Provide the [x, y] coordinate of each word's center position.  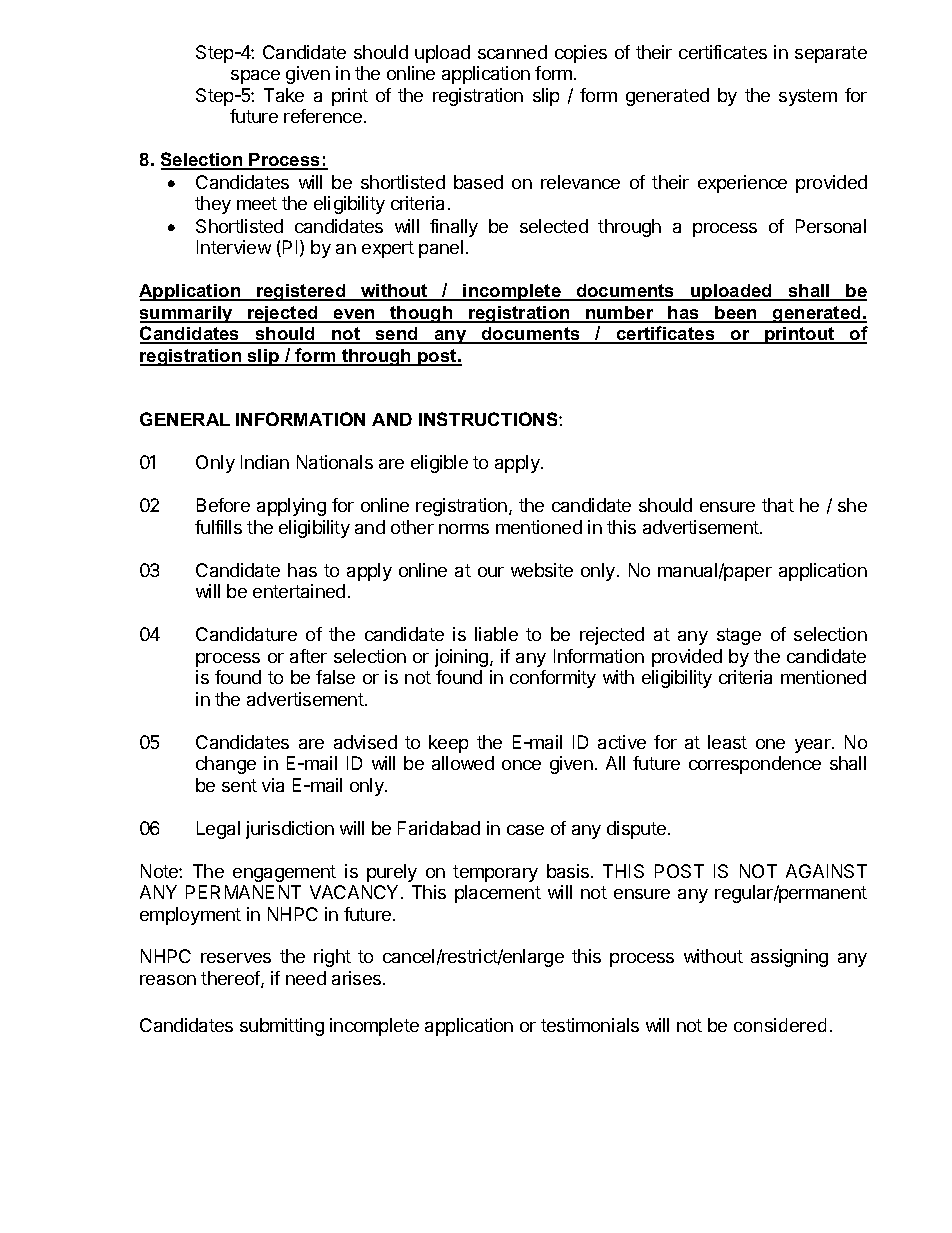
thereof [231, 979]
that [778, 505]
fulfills [218, 527]
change [226, 765]
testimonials [590, 1025]
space [255, 77]
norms [464, 529]
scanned [512, 52]
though [421, 314]
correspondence [755, 765]
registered [301, 292]
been [736, 314]
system [808, 97]
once [521, 765]
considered [780, 1025]
